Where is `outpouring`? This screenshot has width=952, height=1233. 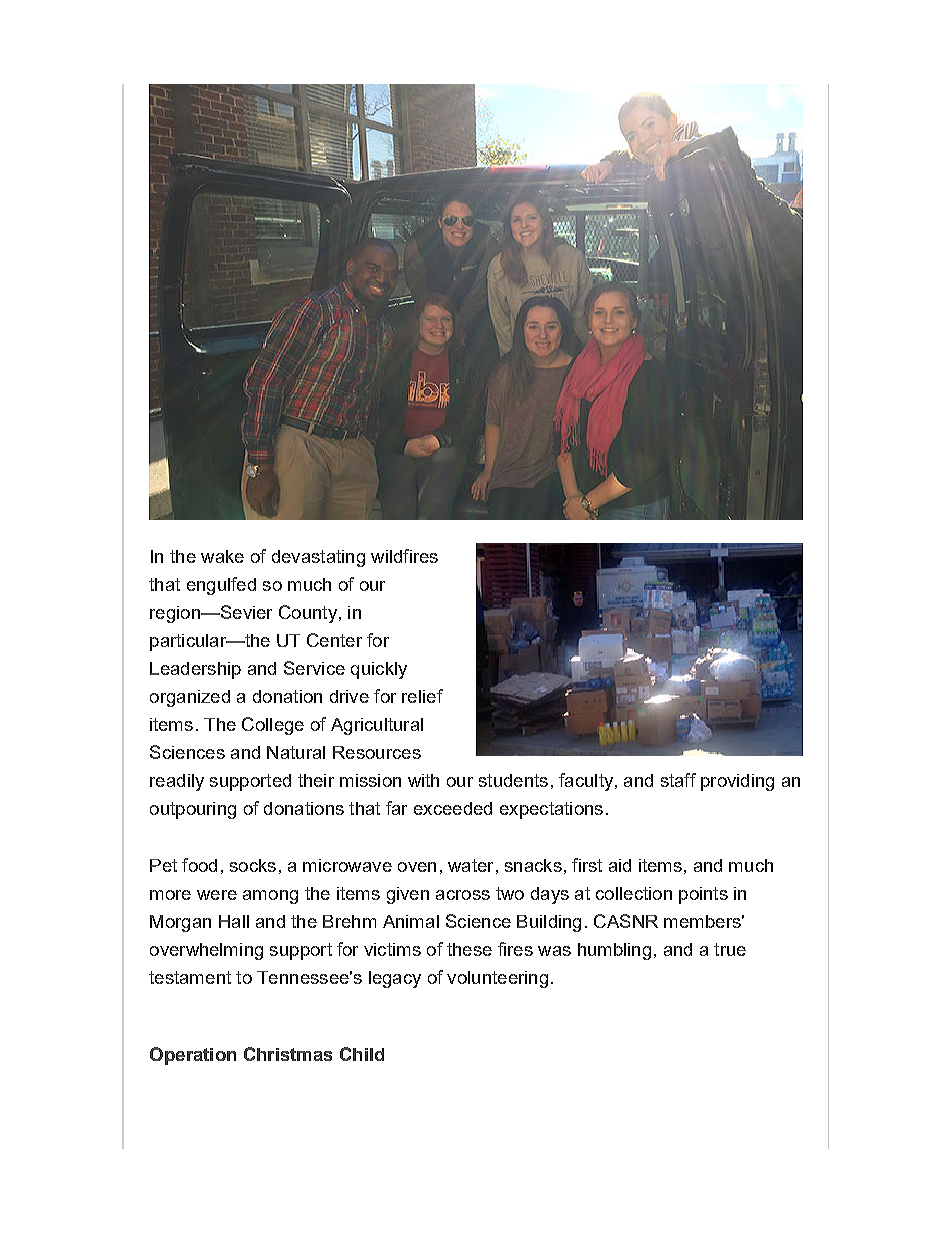
outpouring is located at coordinates (193, 810).
